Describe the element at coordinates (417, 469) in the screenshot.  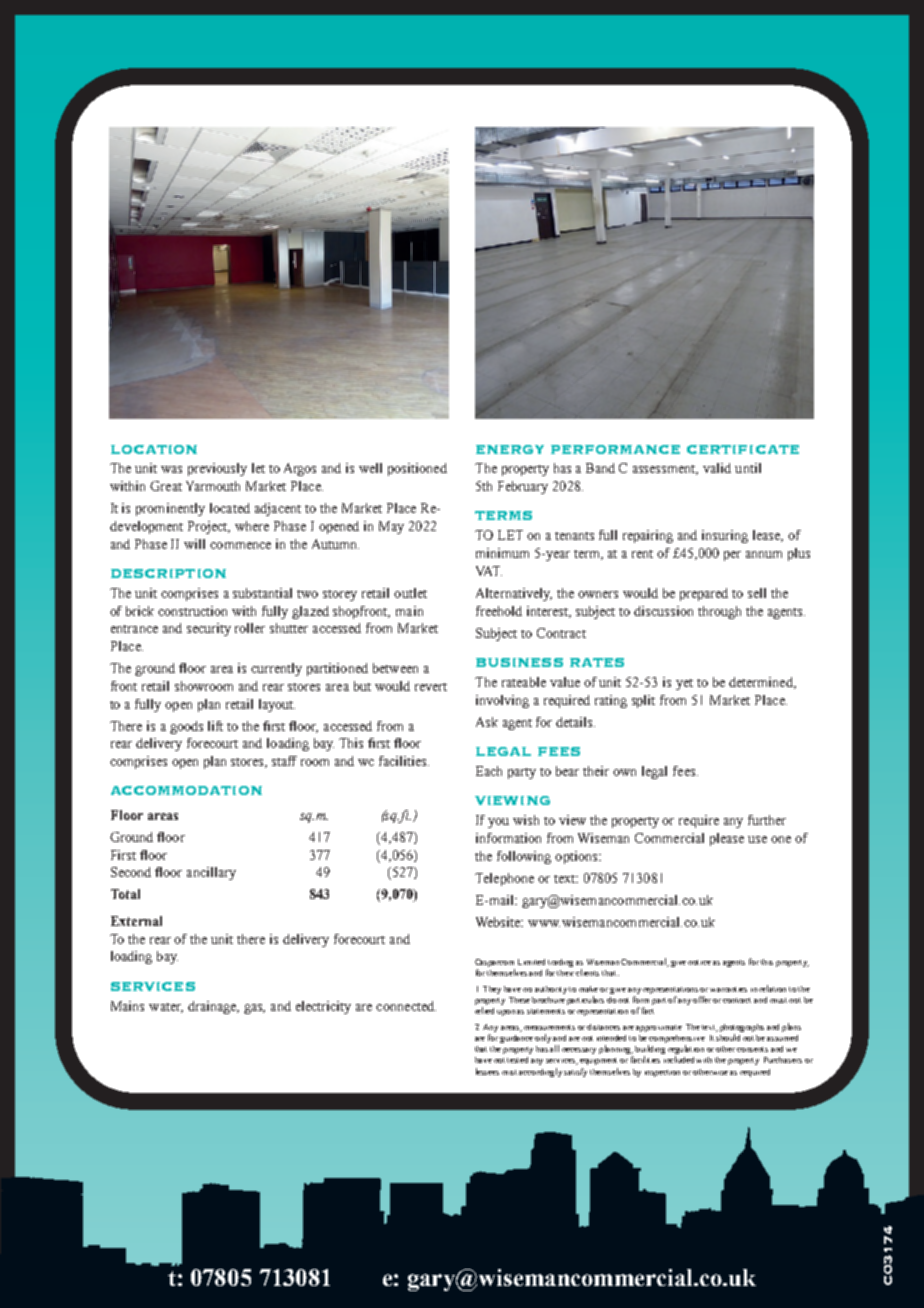
I see `positioned` at that location.
